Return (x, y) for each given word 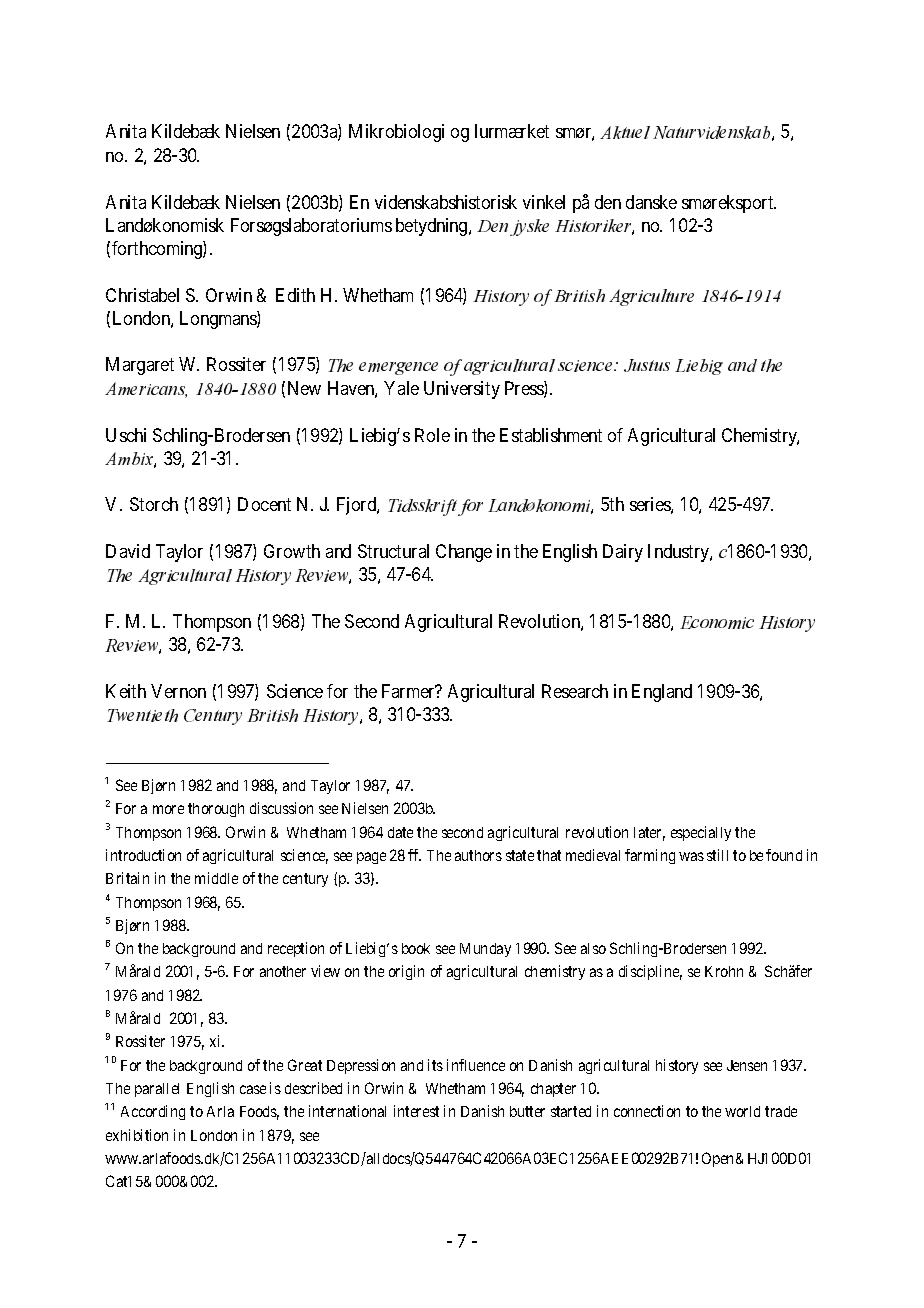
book (416, 948)
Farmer (409, 691)
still (717, 855)
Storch (154, 504)
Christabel (142, 295)
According (153, 1112)
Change (464, 553)
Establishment (551, 435)
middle (216, 878)
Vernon (178, 691)
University (462, 390)
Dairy (623, 553)
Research (575, 691)
